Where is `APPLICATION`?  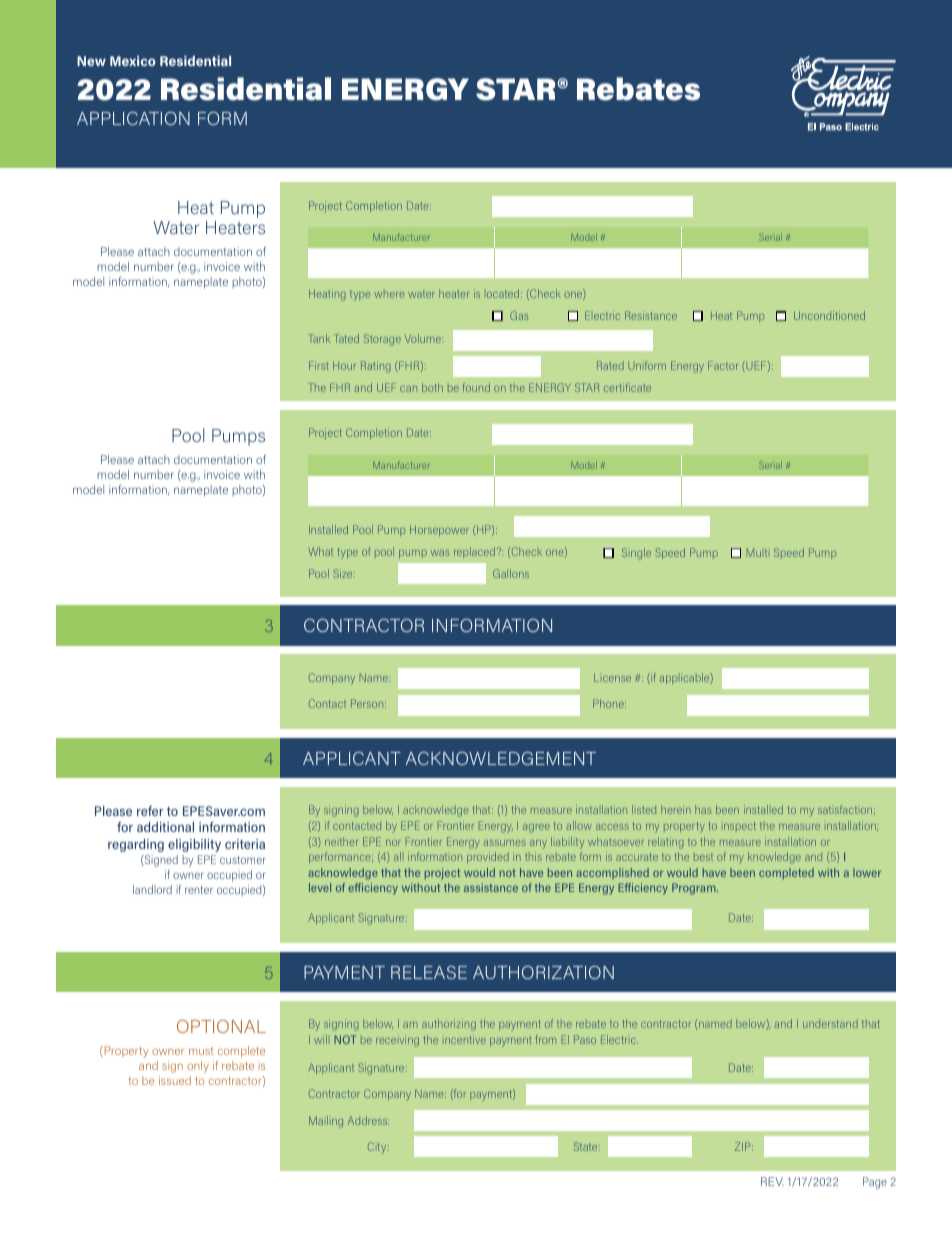
APPLICATION is located at coordinates (133, 118).
